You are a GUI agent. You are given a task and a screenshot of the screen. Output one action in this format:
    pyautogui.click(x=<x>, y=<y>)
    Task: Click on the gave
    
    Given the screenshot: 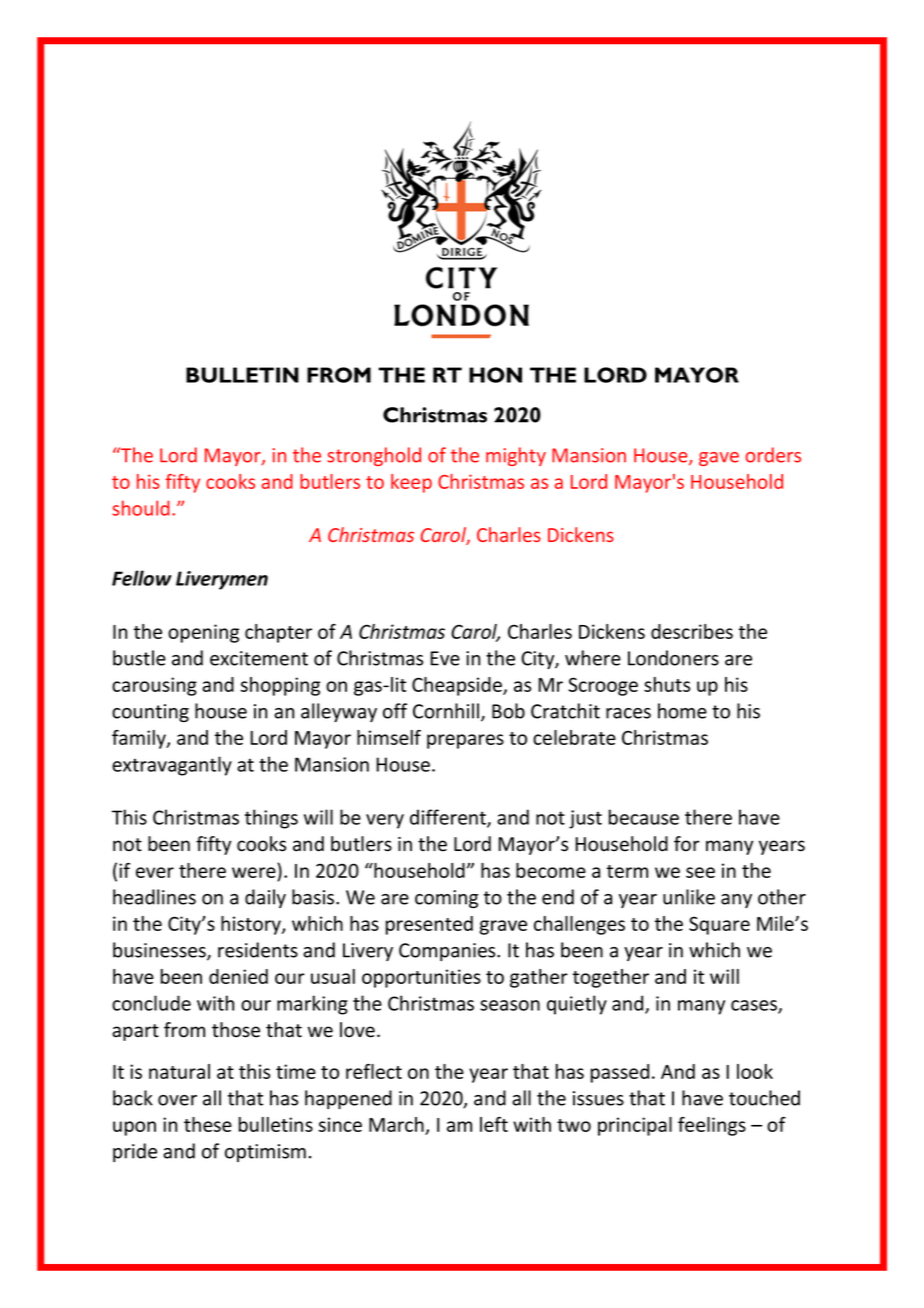 What is the action you would take?
    pyautogui.click(x=719, y=459)
